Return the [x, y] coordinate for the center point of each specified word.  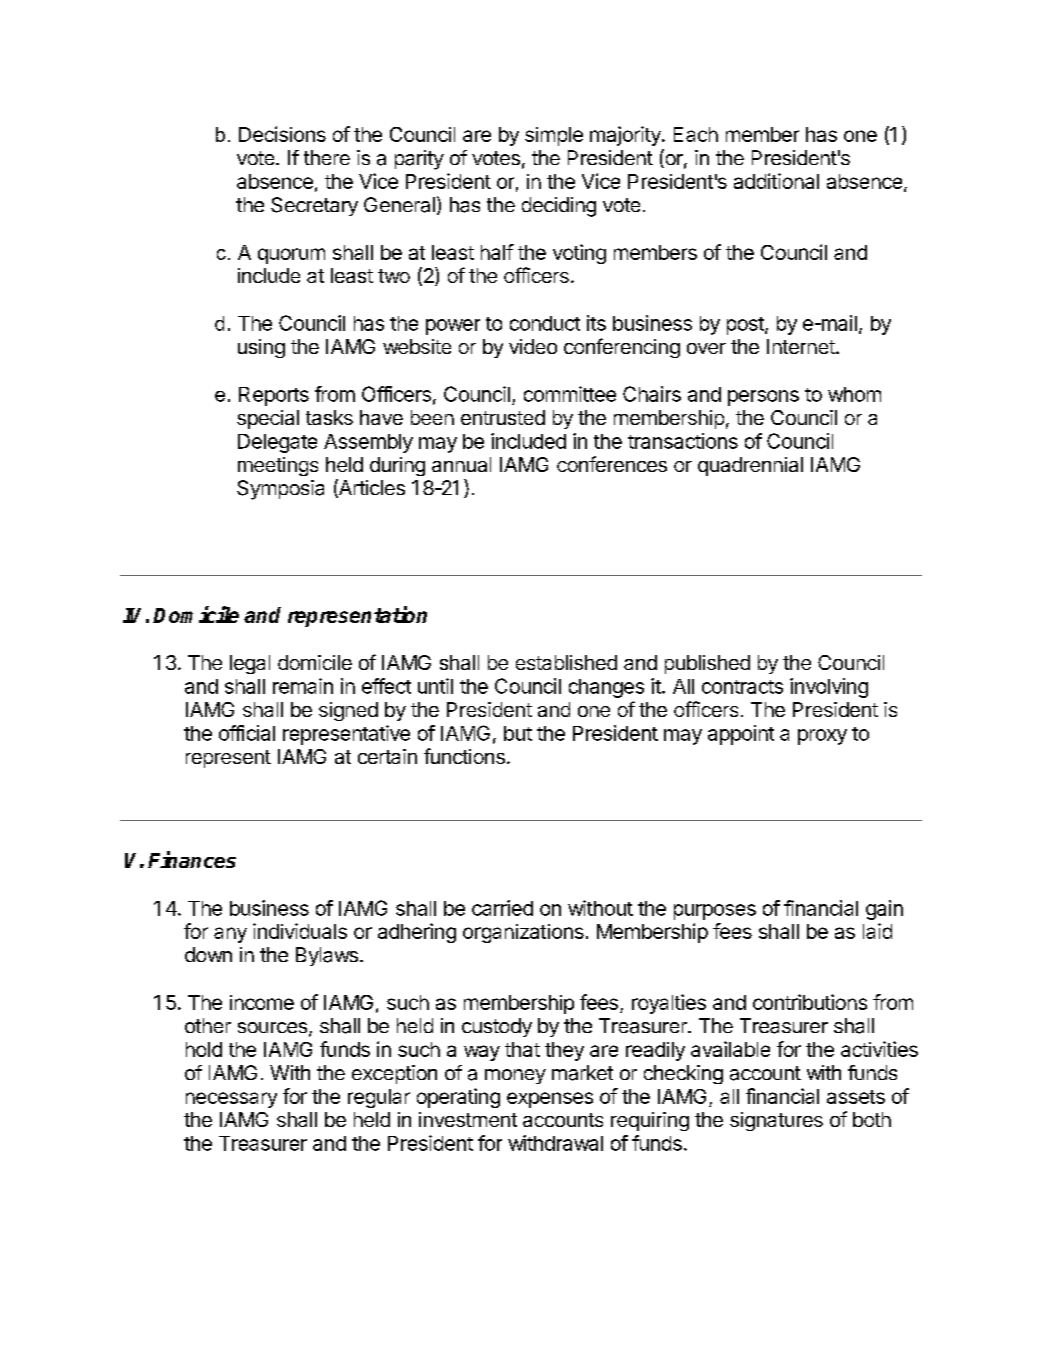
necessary [231, 1100]
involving [829, 688]
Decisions [282, 134]
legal [250, 664]
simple [554, 136]
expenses [550, 1100]
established [566, 662]
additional [776, 181]
